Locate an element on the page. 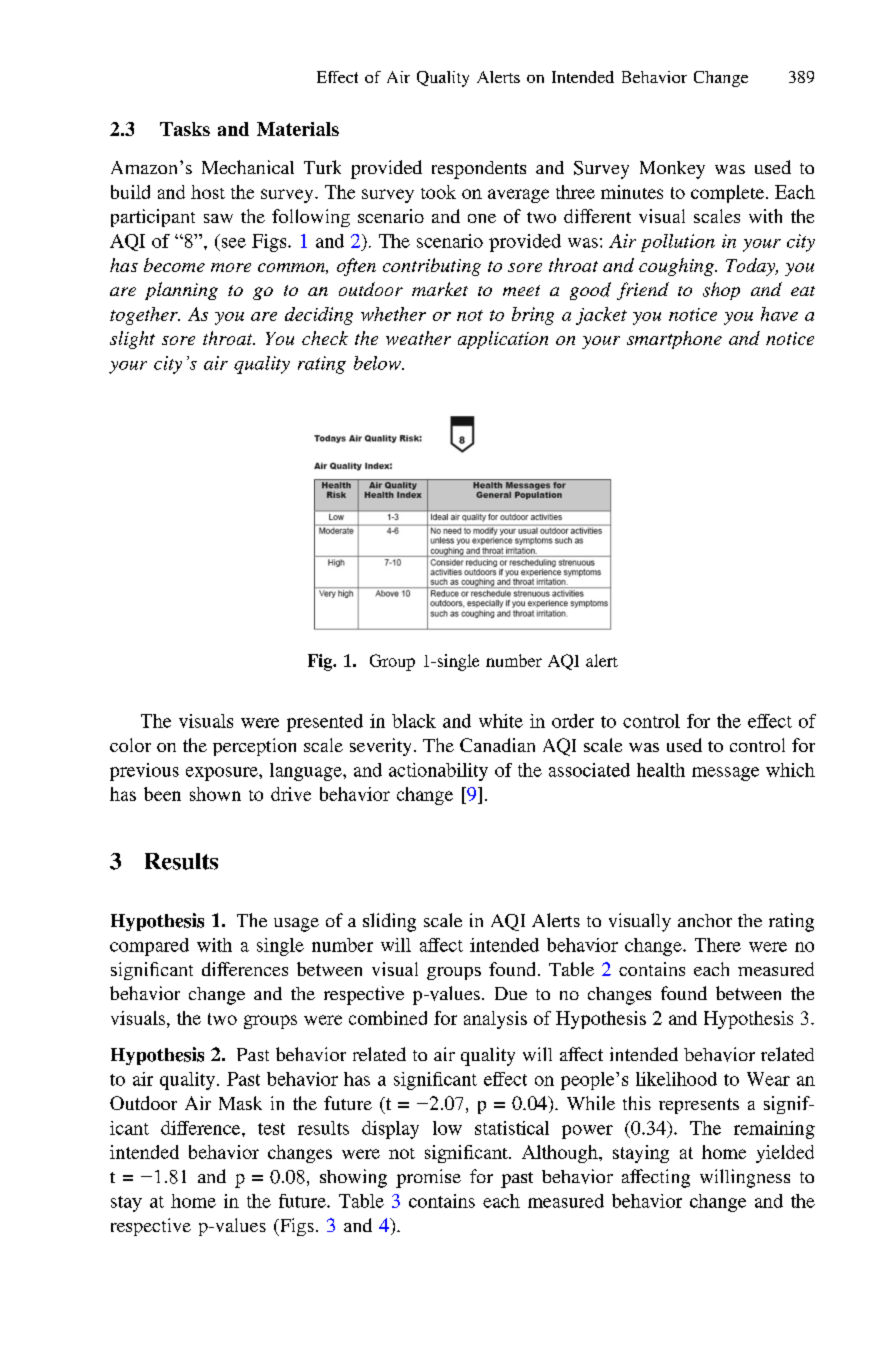 The image size is (896, 1359). perception is located at coordinates (254, 747).
